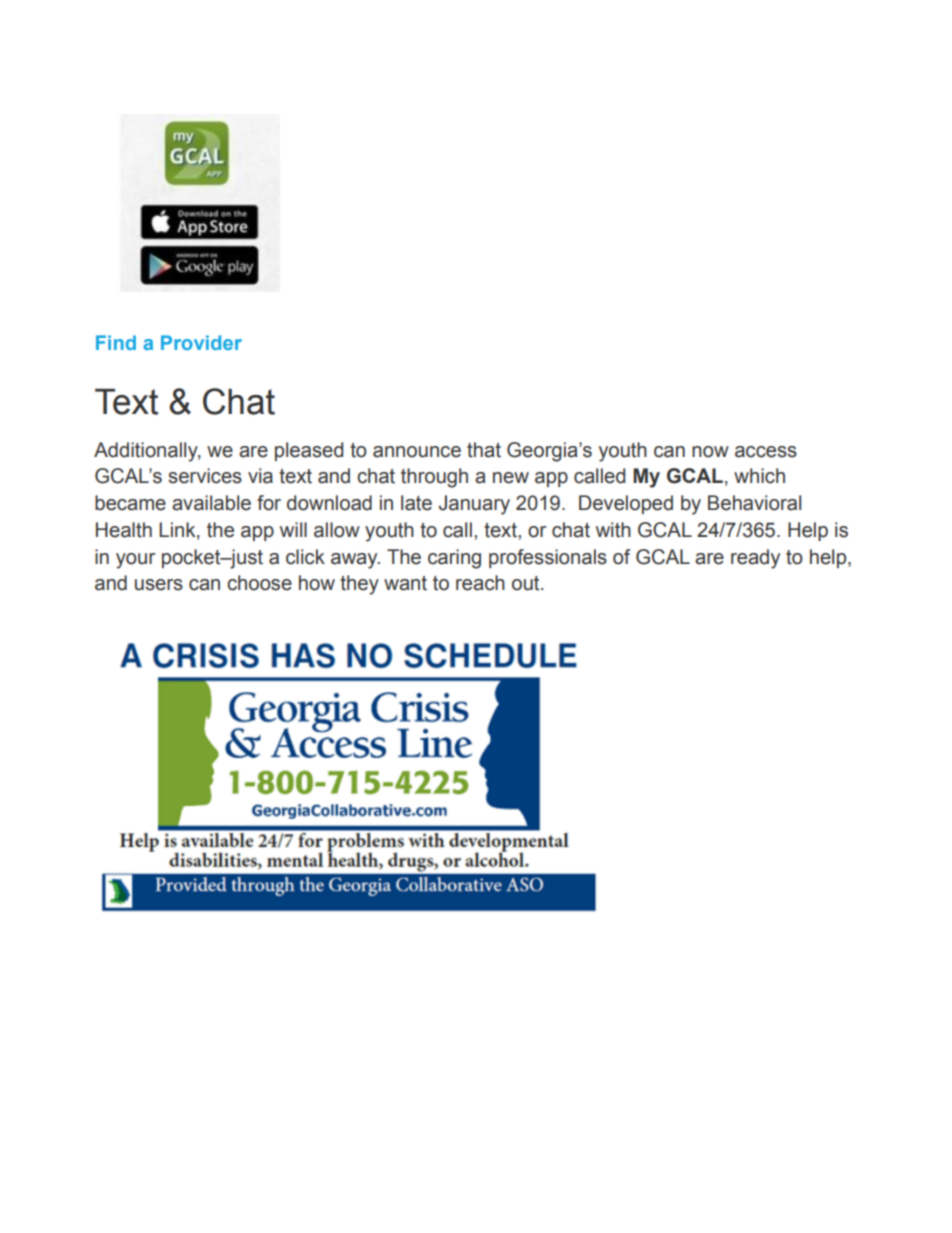 The image size is (952, 1233). Describe the element at coordinates (759, 476) in the document. I see `which` at that location.
